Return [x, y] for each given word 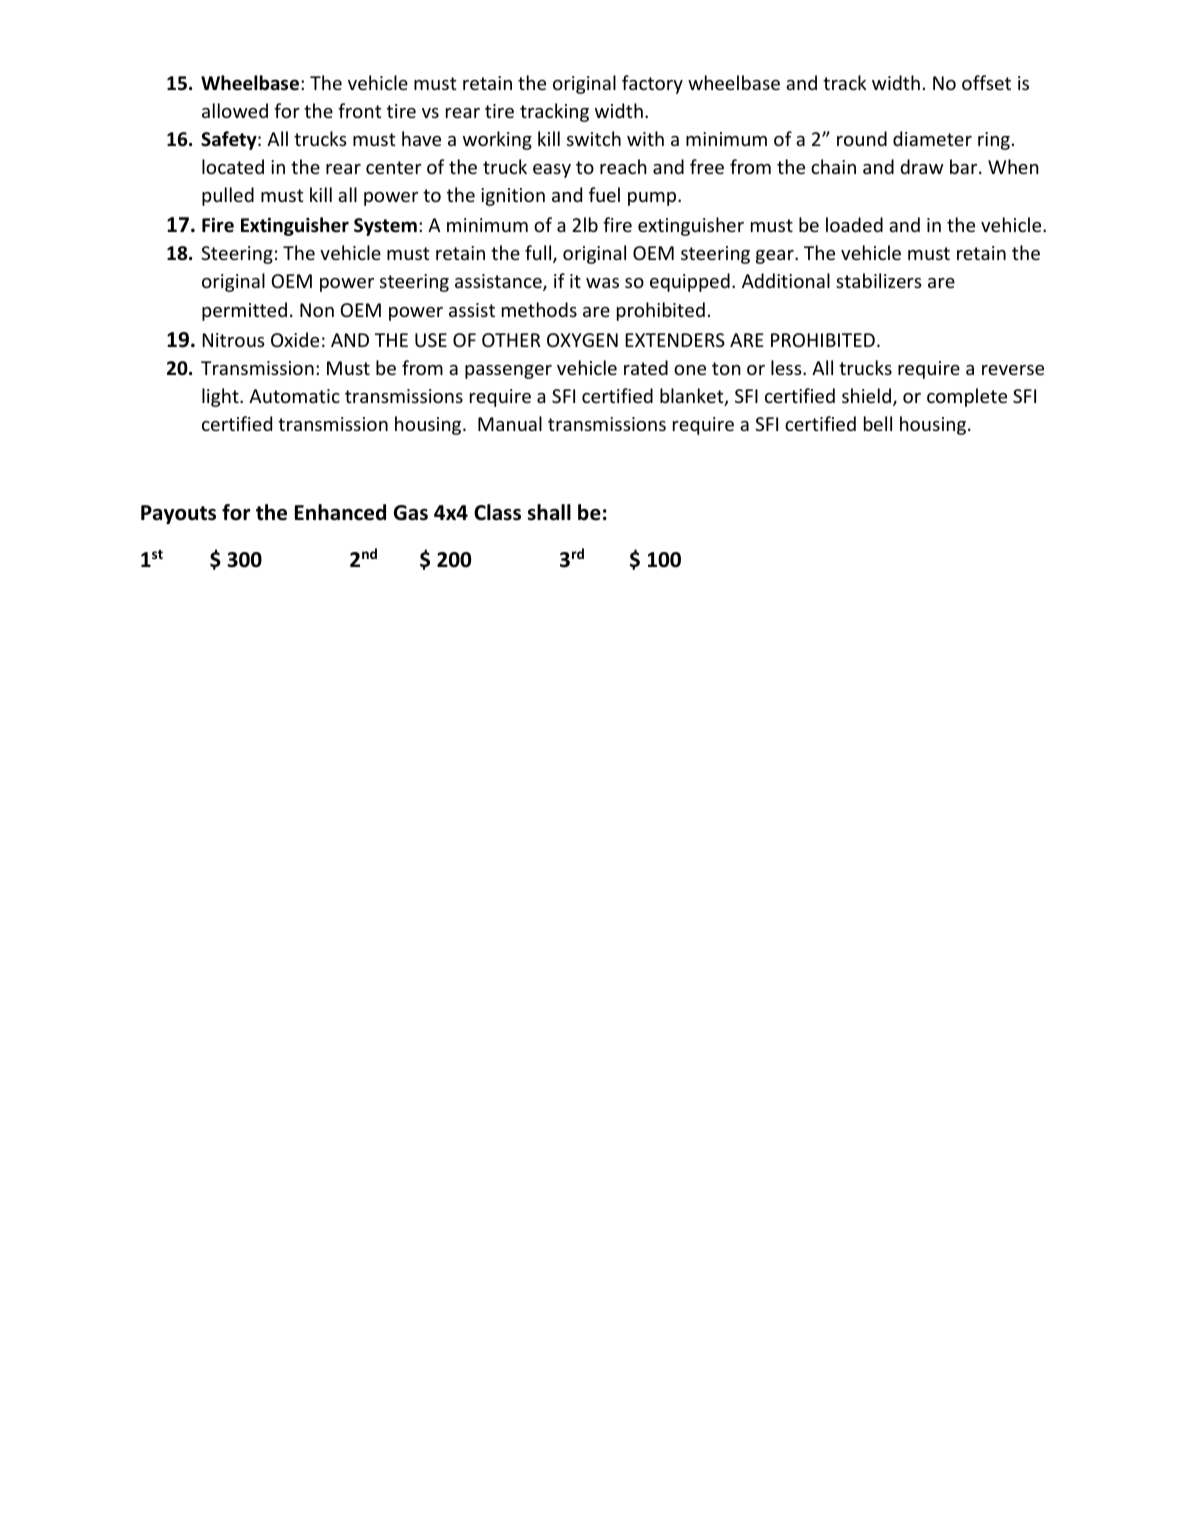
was [602, 283]
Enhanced [340, 512]
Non [317, 310]
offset [986, 82]
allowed [235, 110]
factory [652, 84]
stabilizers [879, 280]
